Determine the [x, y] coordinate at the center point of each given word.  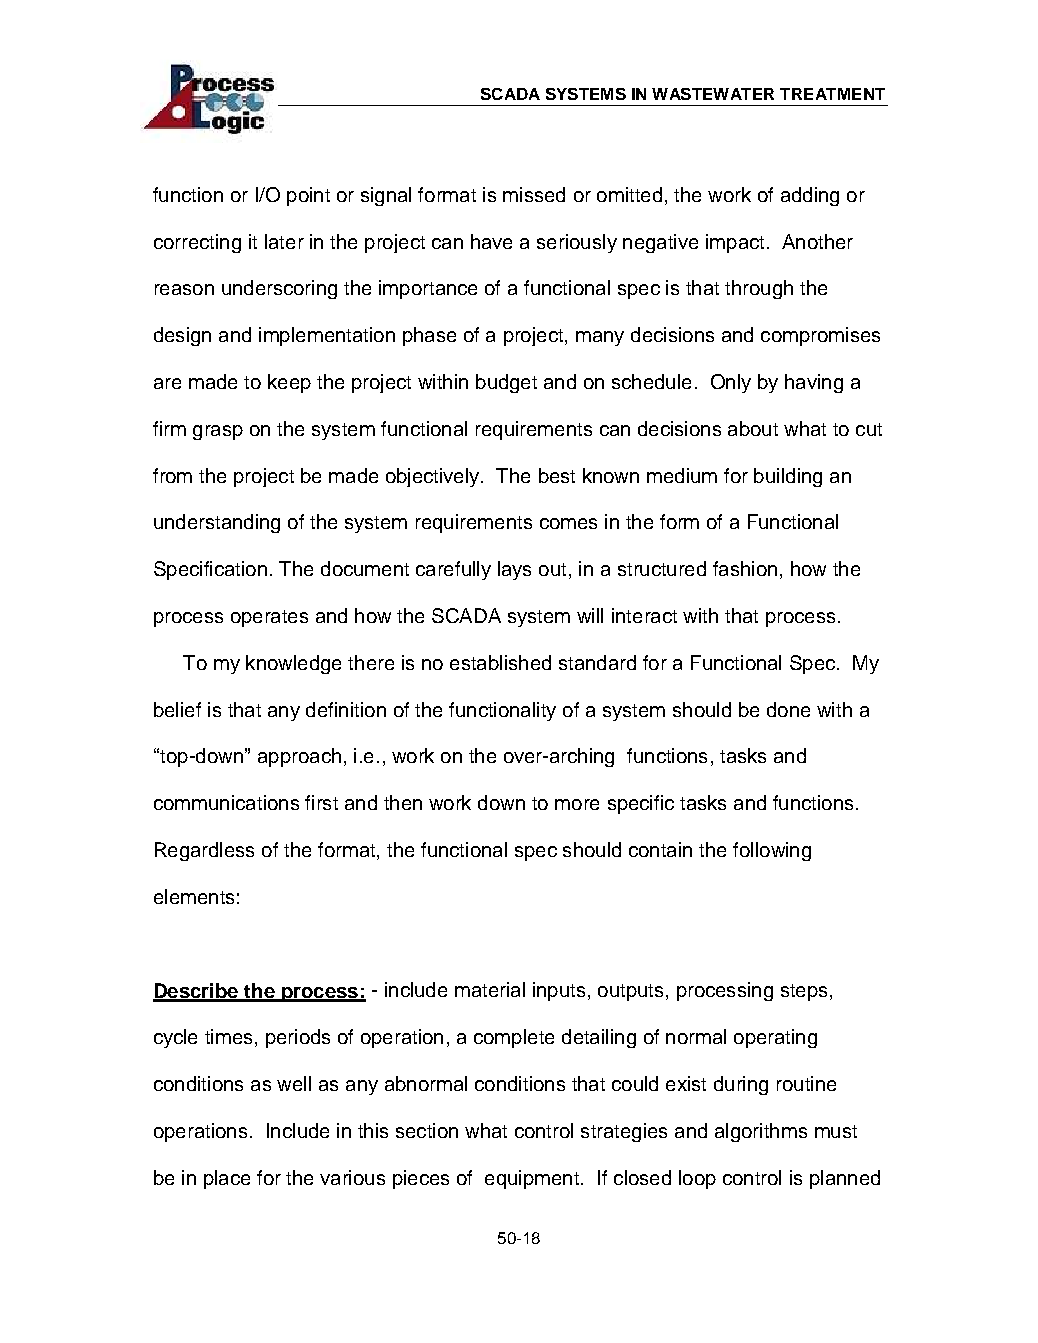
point [308, 196]
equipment [532, 1179]
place [227, 1179]
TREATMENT [832, 94]
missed [534, 194]
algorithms [761, 1132]
